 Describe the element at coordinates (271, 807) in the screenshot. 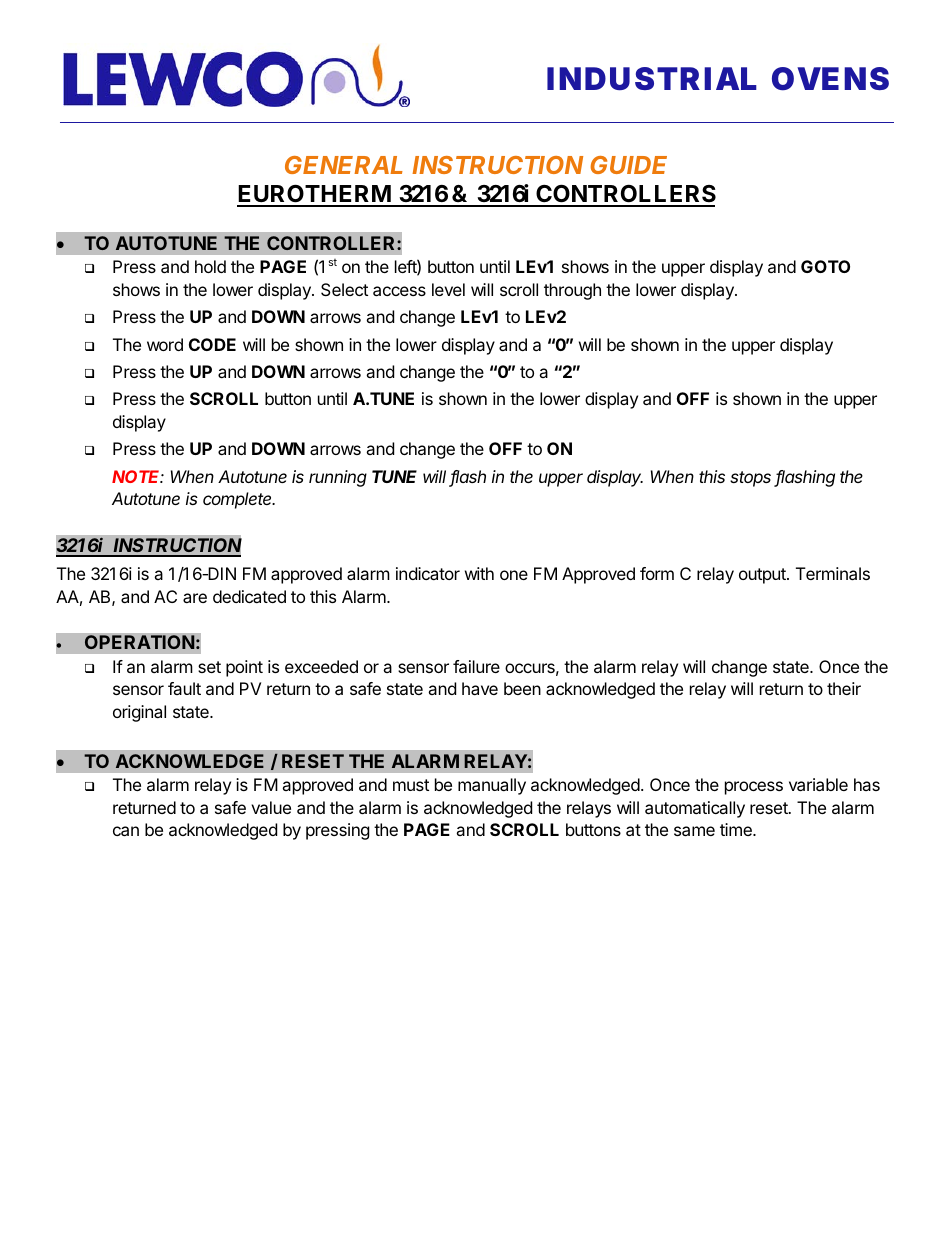

I see `value` at that location.
